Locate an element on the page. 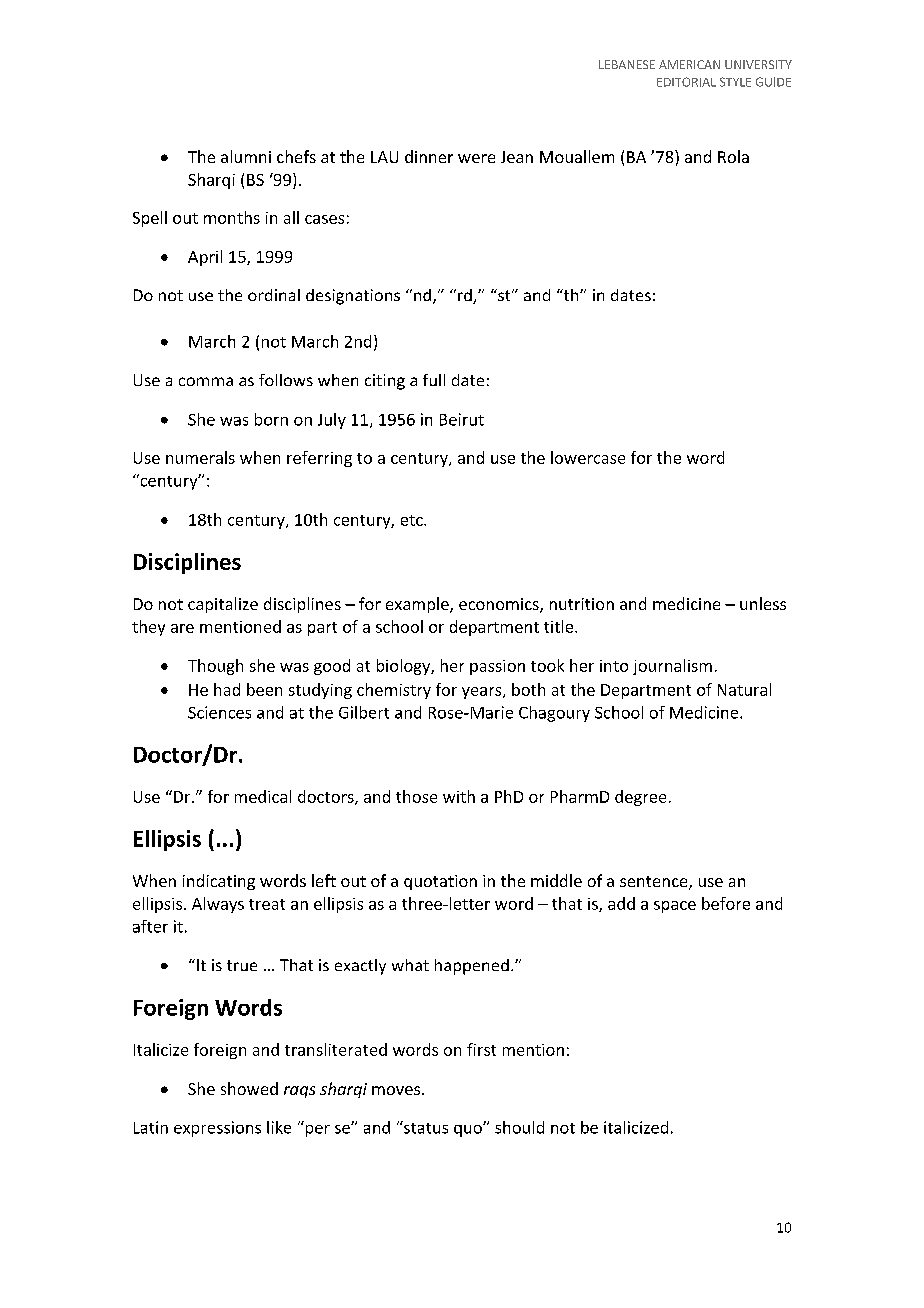 This document has height=1308, width=924. EDITORIAL is located at coordinates (686, 82).
